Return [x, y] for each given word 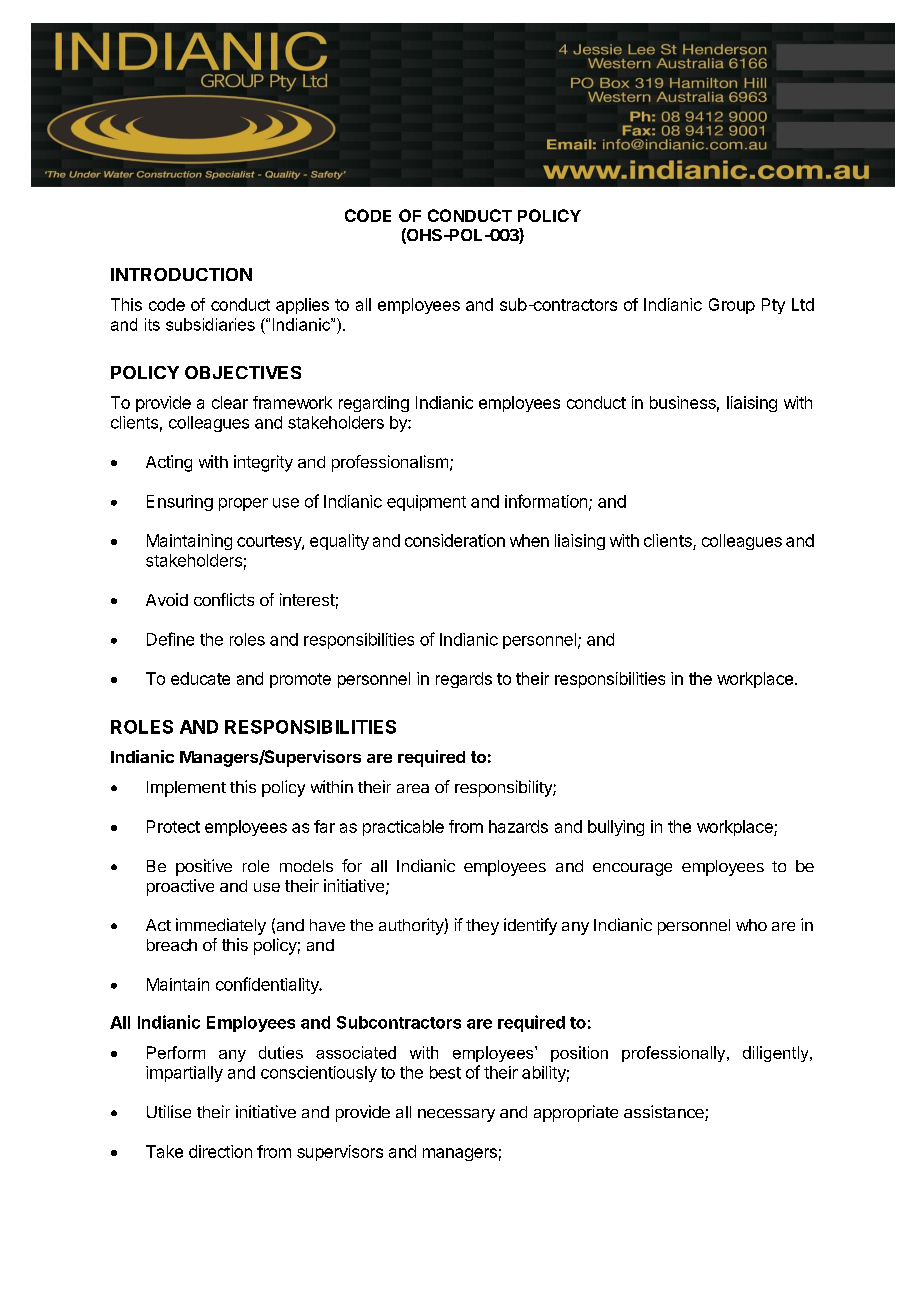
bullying [616, 828]
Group [732, 306]
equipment [426, 503]
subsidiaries [210, 324]
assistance [665, 1113]
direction [220, 1151]
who [751, 925]
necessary [456, 1115]
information [546, 501]
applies [302, 306]
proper [243, 504]
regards [464, 680]
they [482, 927]
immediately [221, 926]
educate [200, 678]
